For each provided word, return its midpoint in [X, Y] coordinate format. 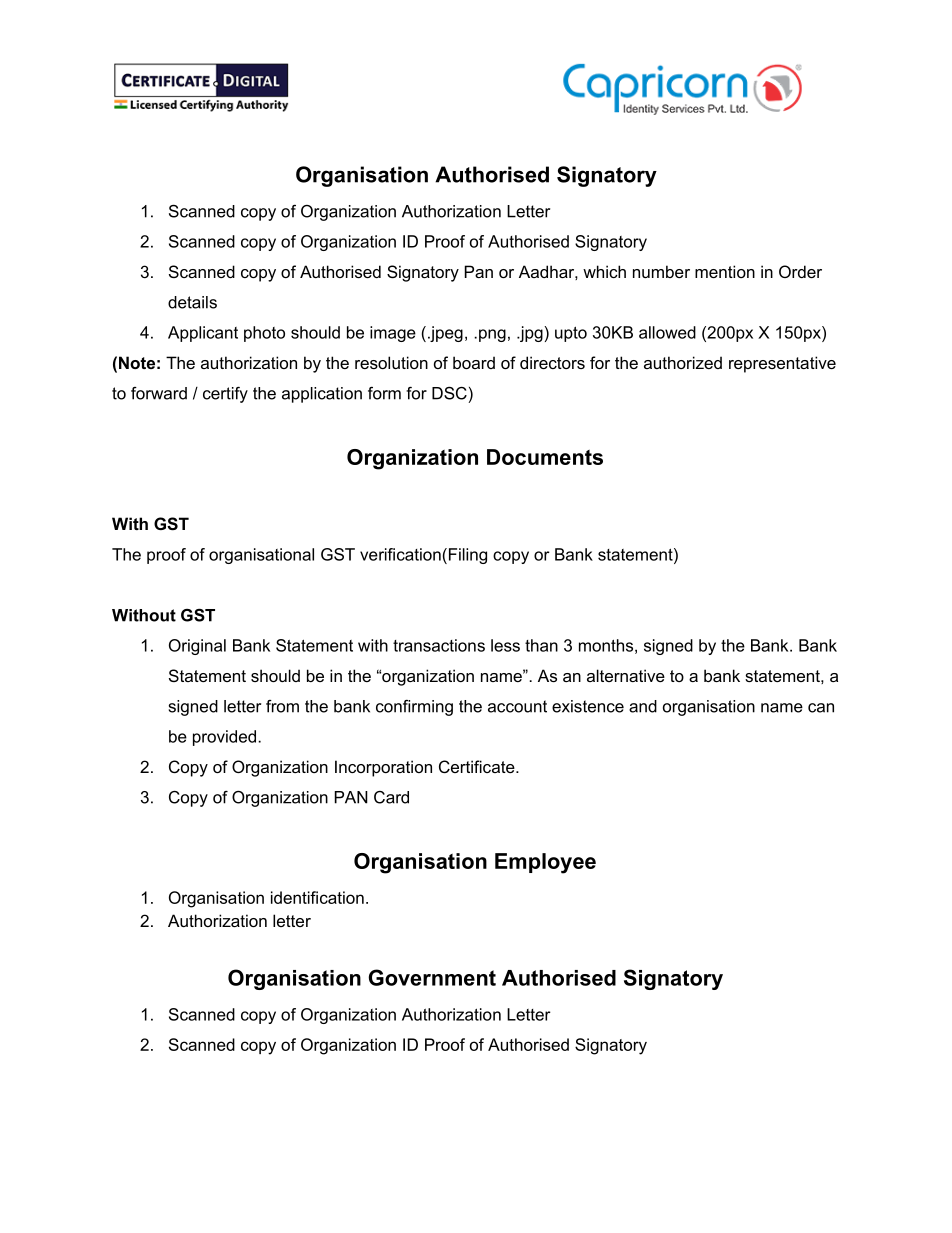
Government [432, 977]
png [492, 335]
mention [725, 271]
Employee [545, 863]
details [192, 302]
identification [317, 897]
